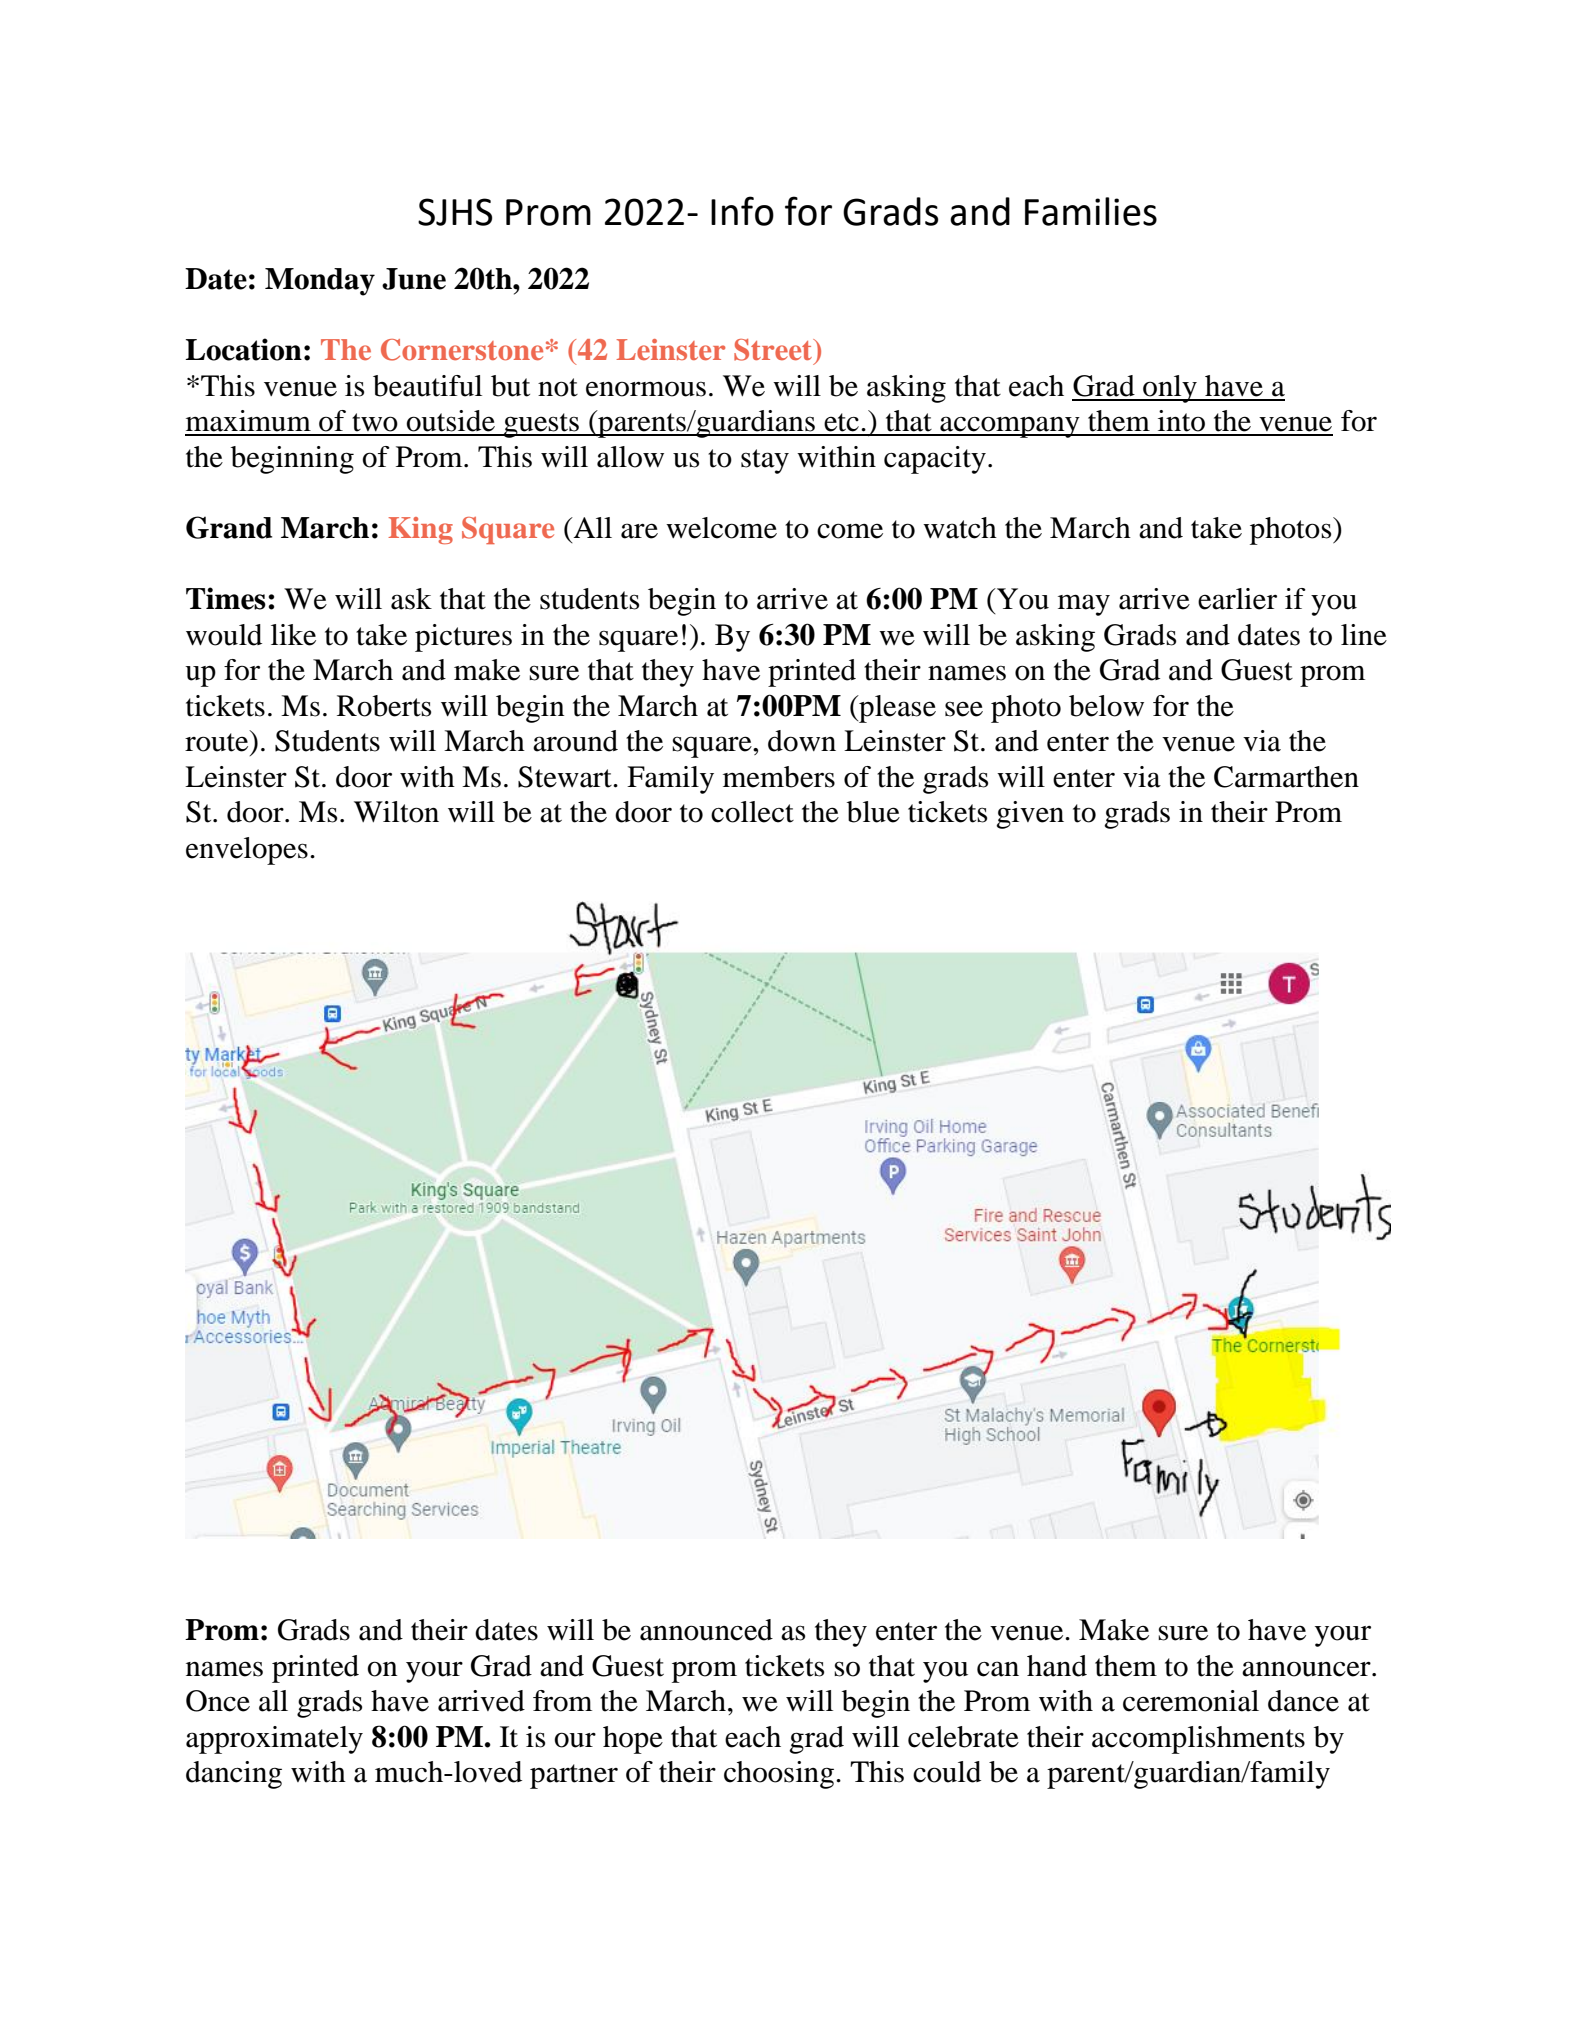  Describe the element at coordinates (1091, 211) in the screenshot. I see `Families` at that location.
